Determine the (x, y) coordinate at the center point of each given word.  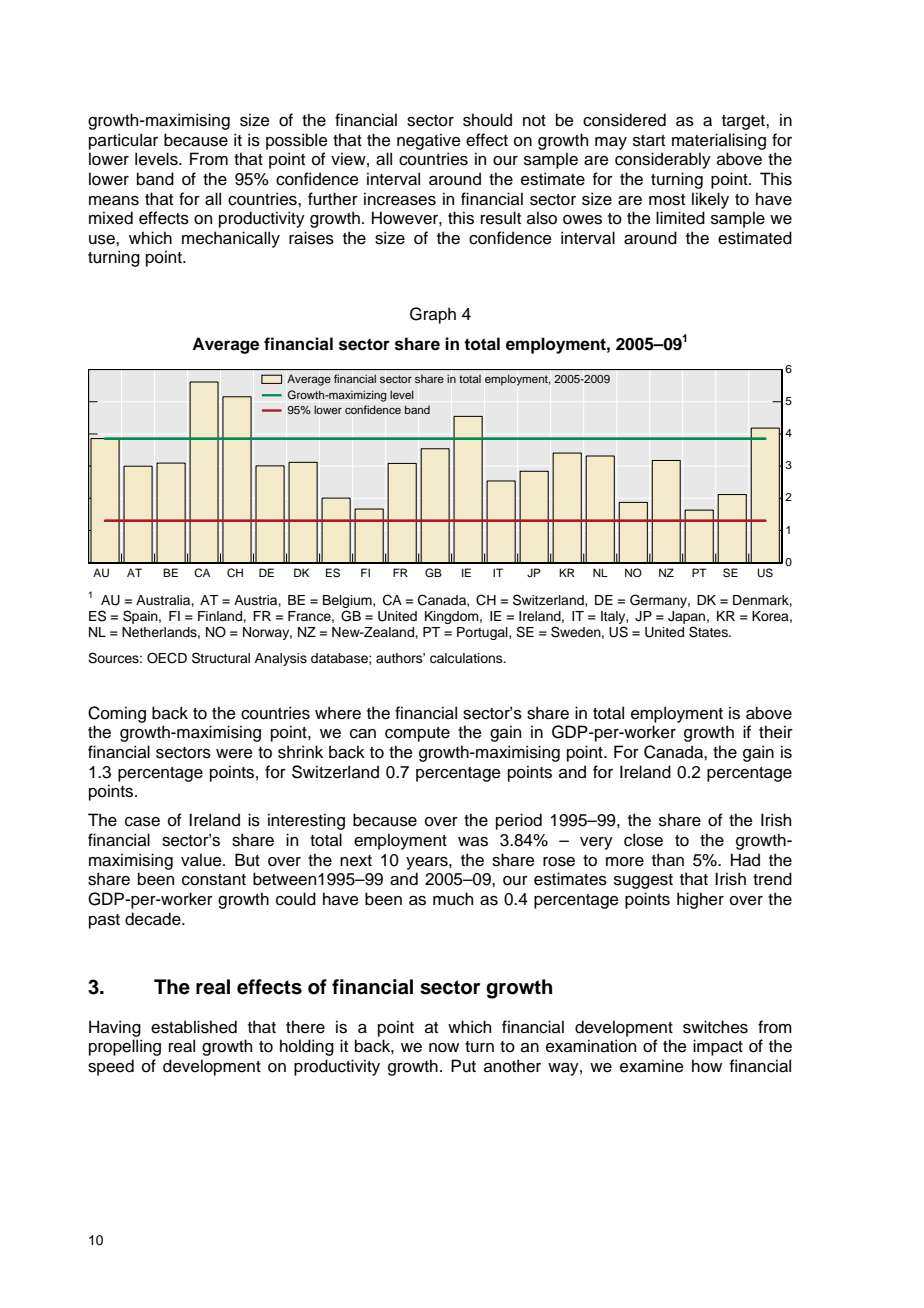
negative (429, 141)
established (194, 1027)
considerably (663, 160)
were (234, 754)
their (776, 732)
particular (123, 141)
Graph (433, 315)
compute (417, 734)
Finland (221, 616)
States (709, 632)
